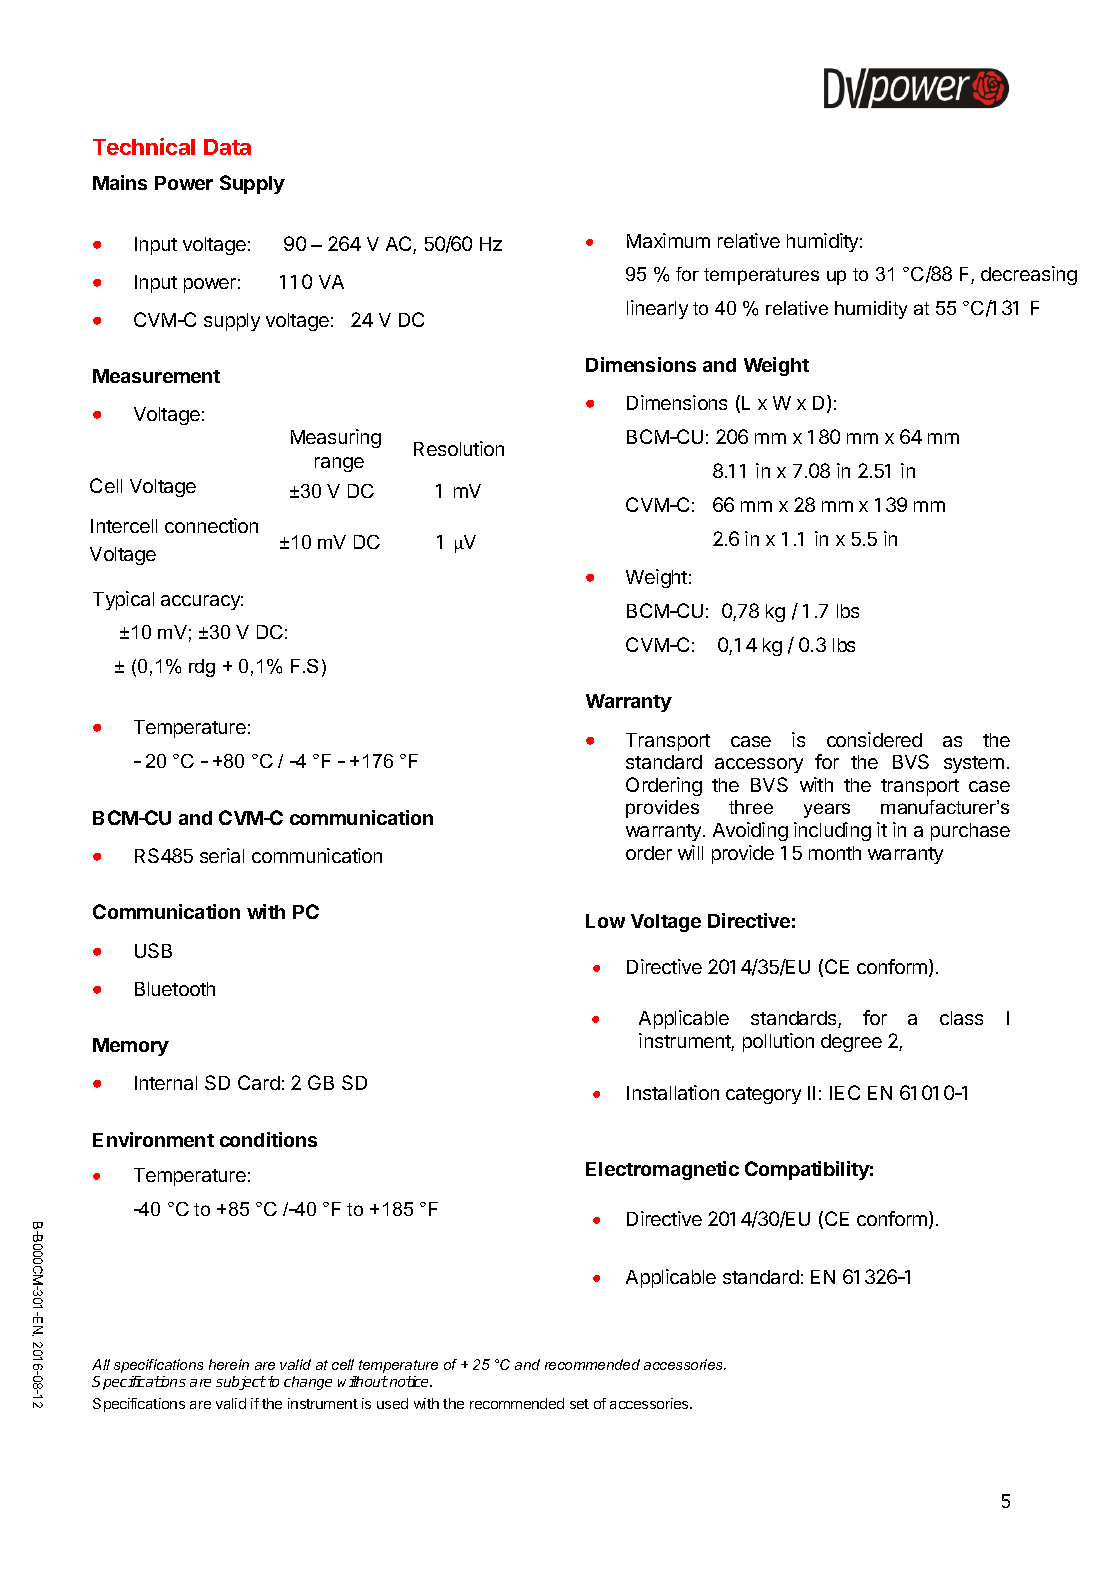 The height and width of the page is (1580, 1117). I want to click on Bluetooth, so click(175, 989).
